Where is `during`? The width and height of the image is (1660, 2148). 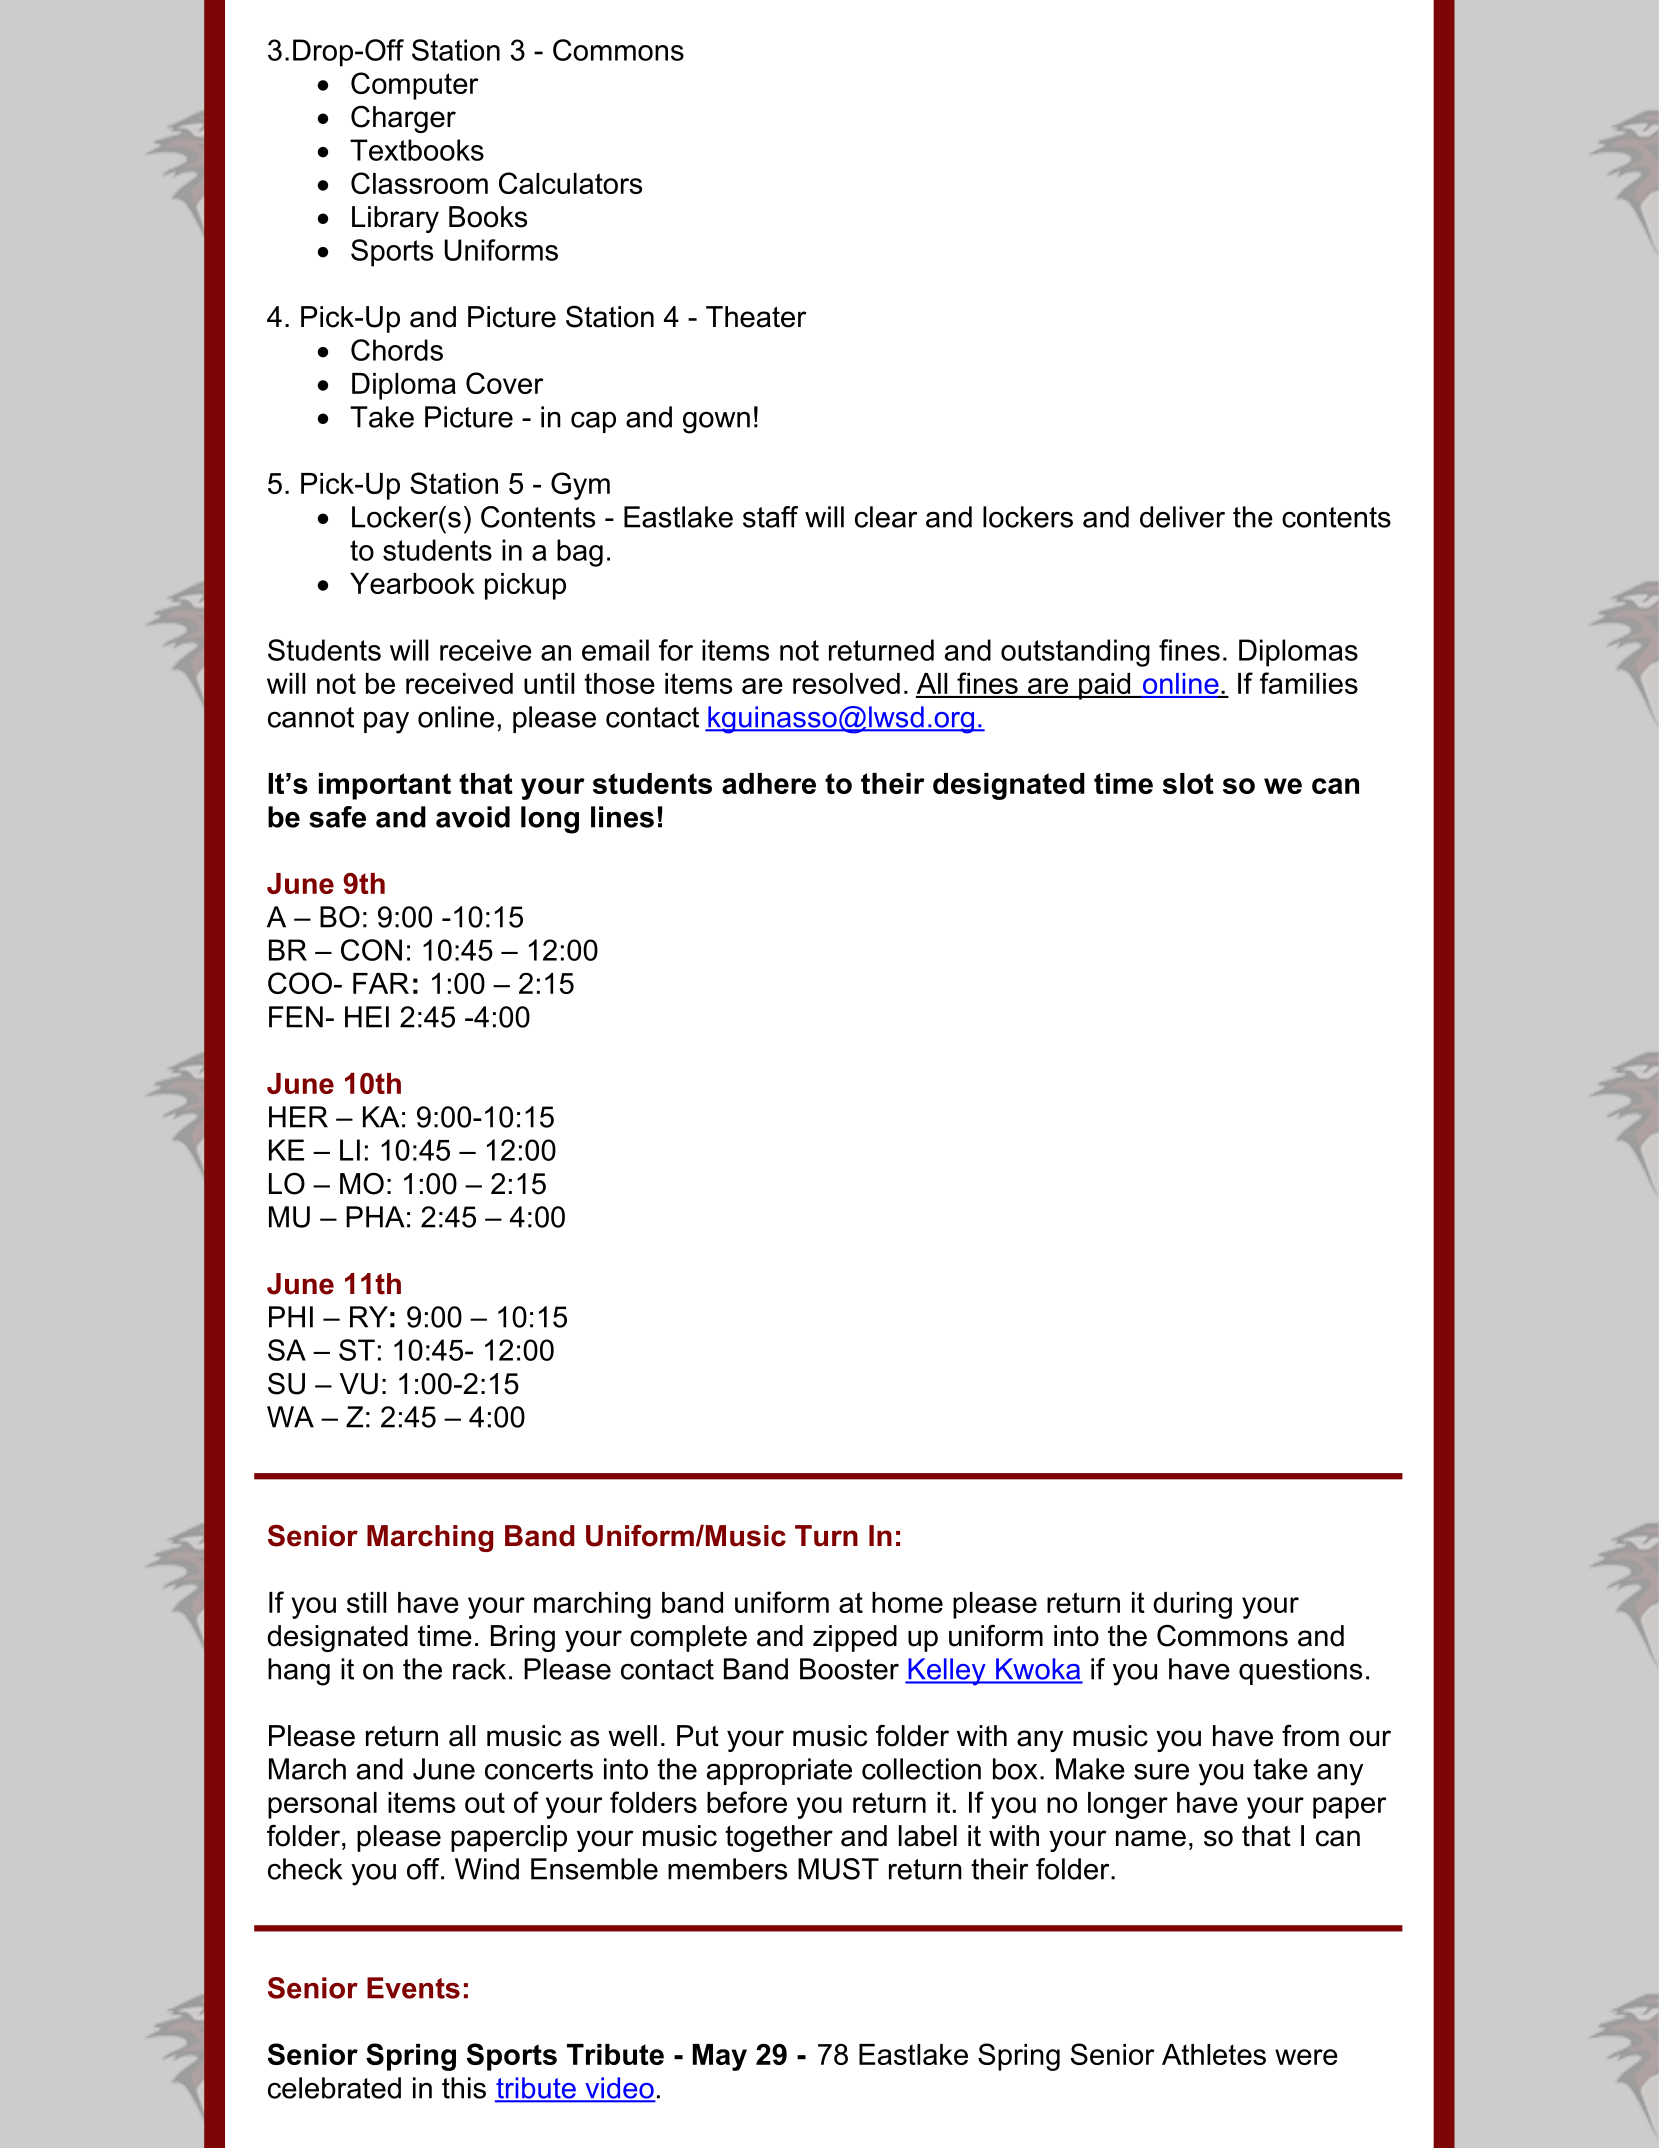
during is located at coordinates (1192, 1605).
